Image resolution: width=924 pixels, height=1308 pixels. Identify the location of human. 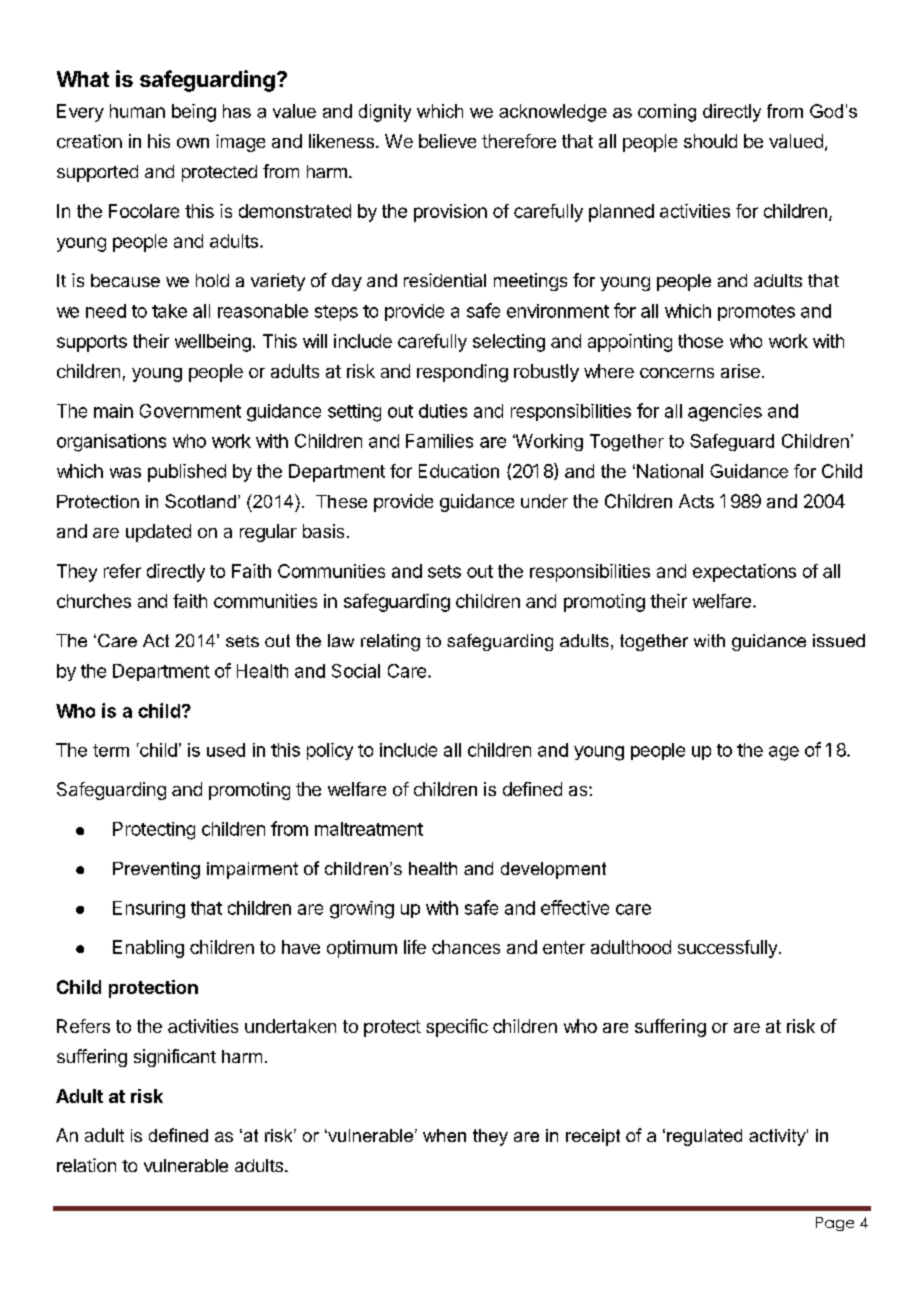
(137, 111).
